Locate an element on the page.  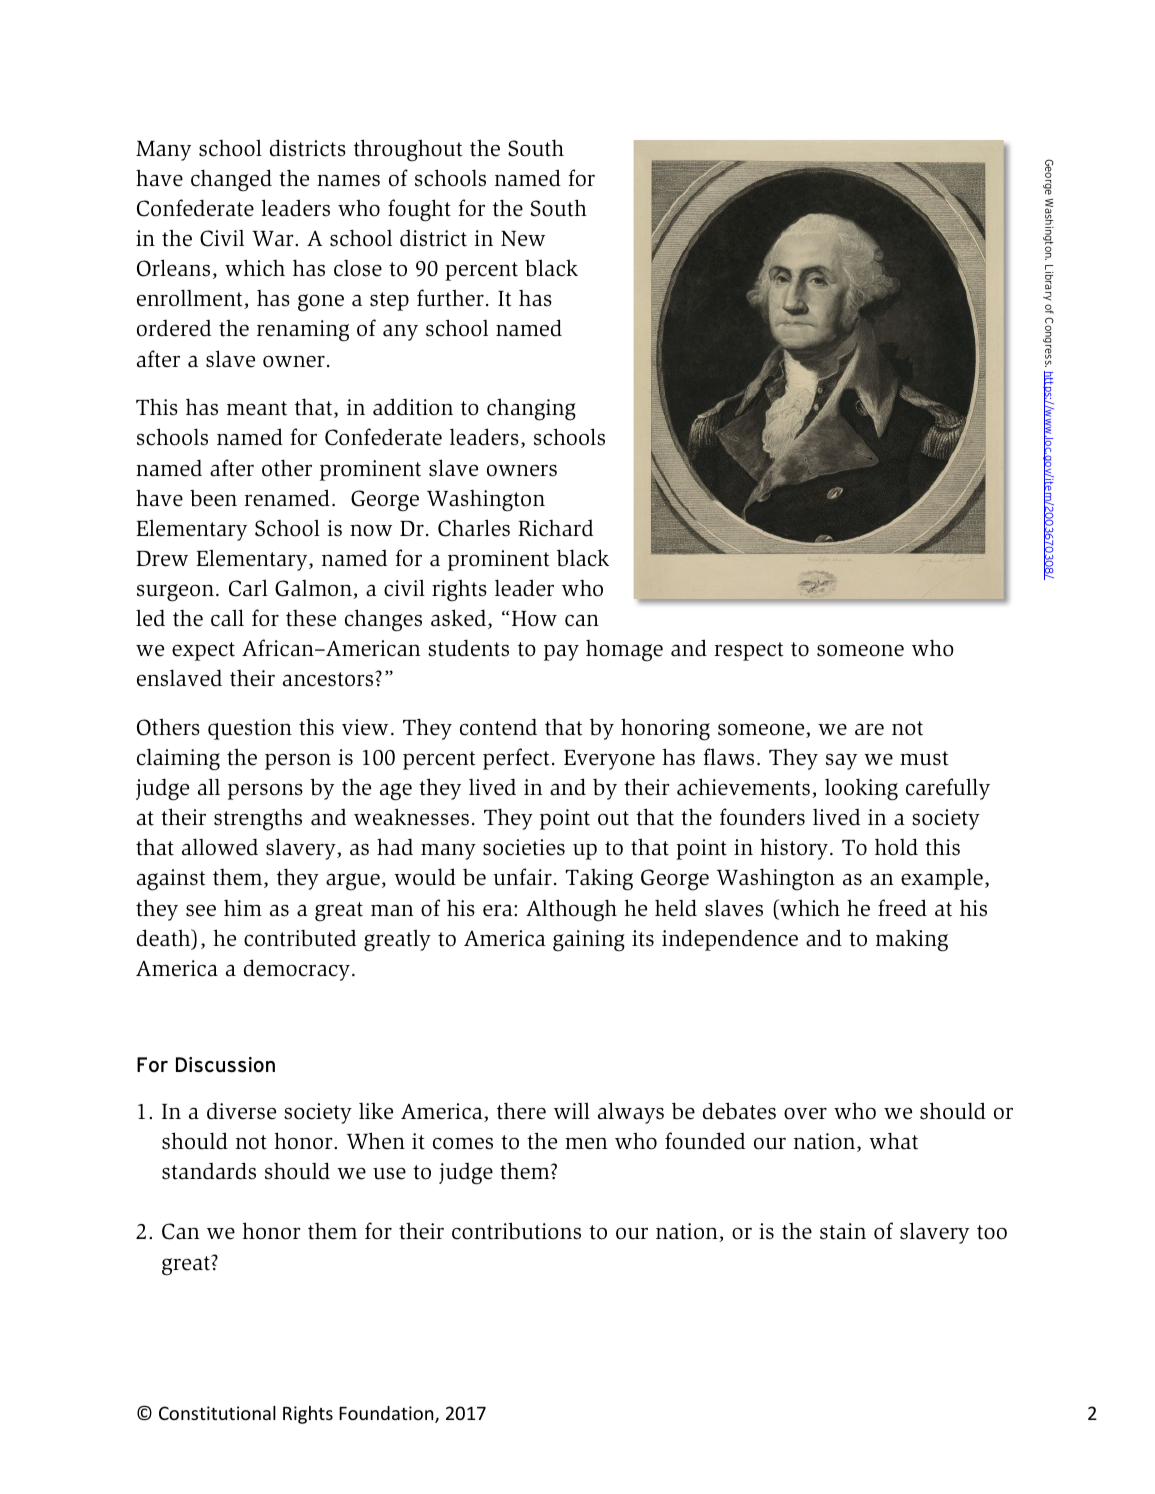
respect is located at coordinates (749, 651).
